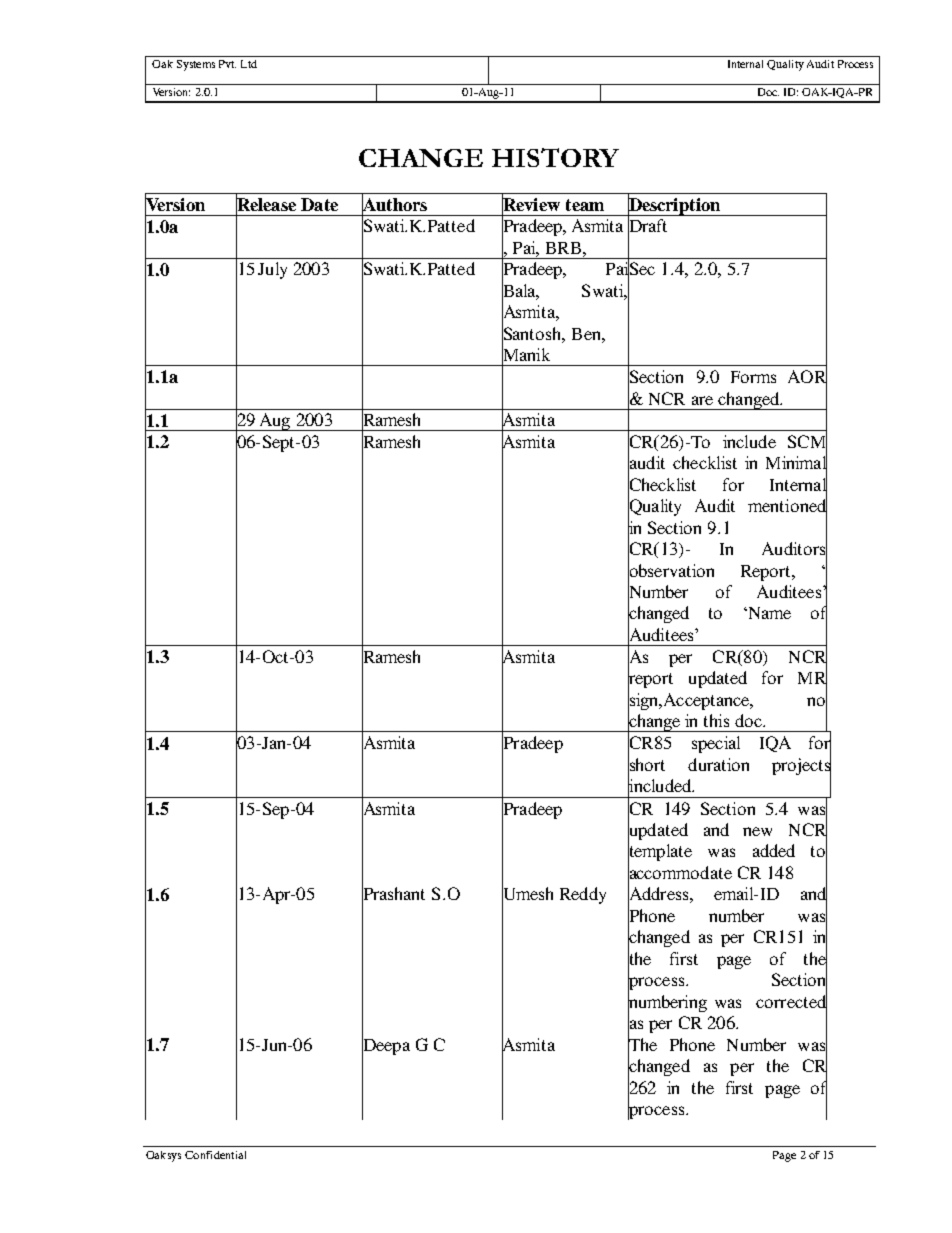 The width and height of the image is (952, 1233). What do you see at coordinates (753, 377) in the image?
I see `Forms` at bounding box center [753, 377].
